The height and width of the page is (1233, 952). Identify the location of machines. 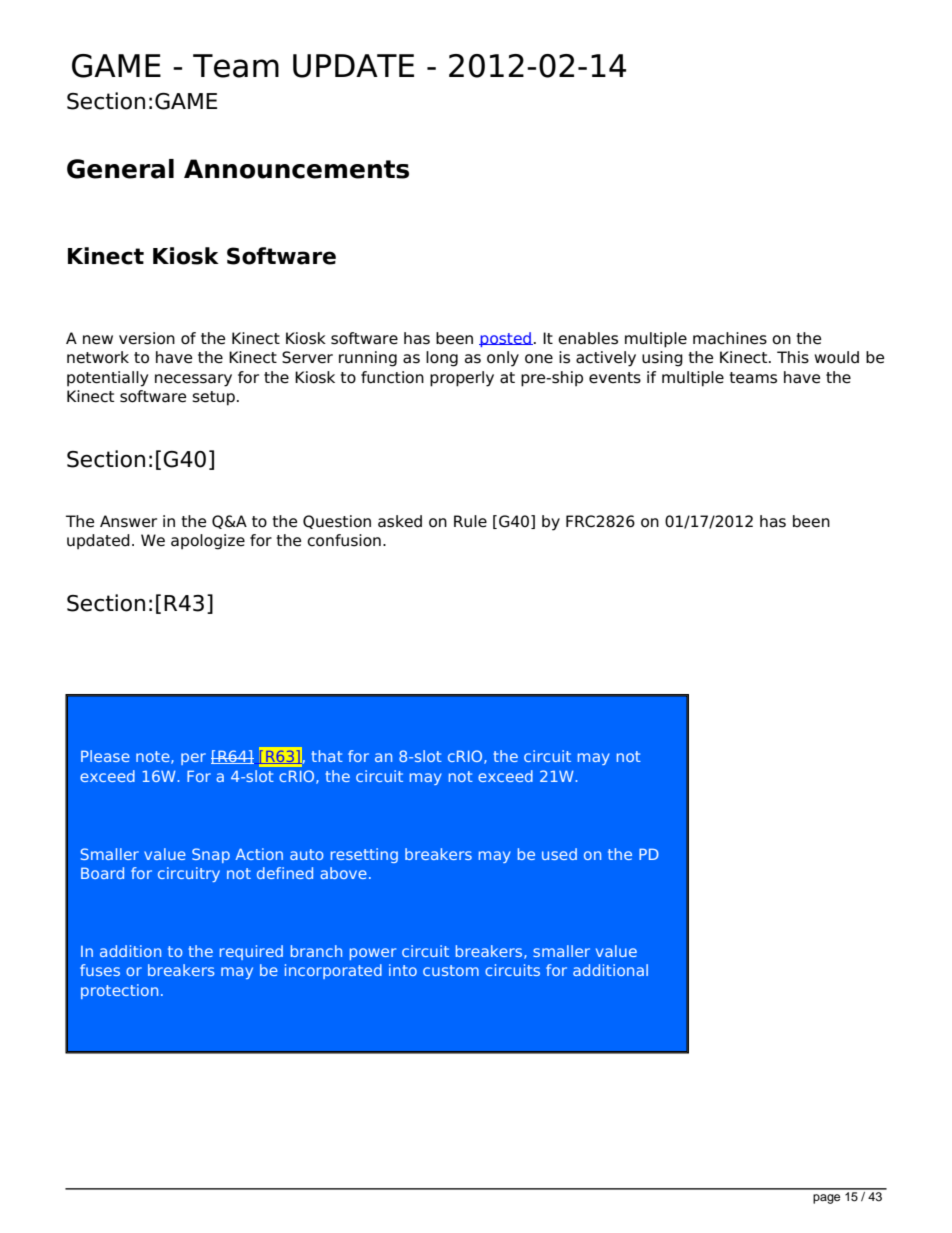
(730, 338).
